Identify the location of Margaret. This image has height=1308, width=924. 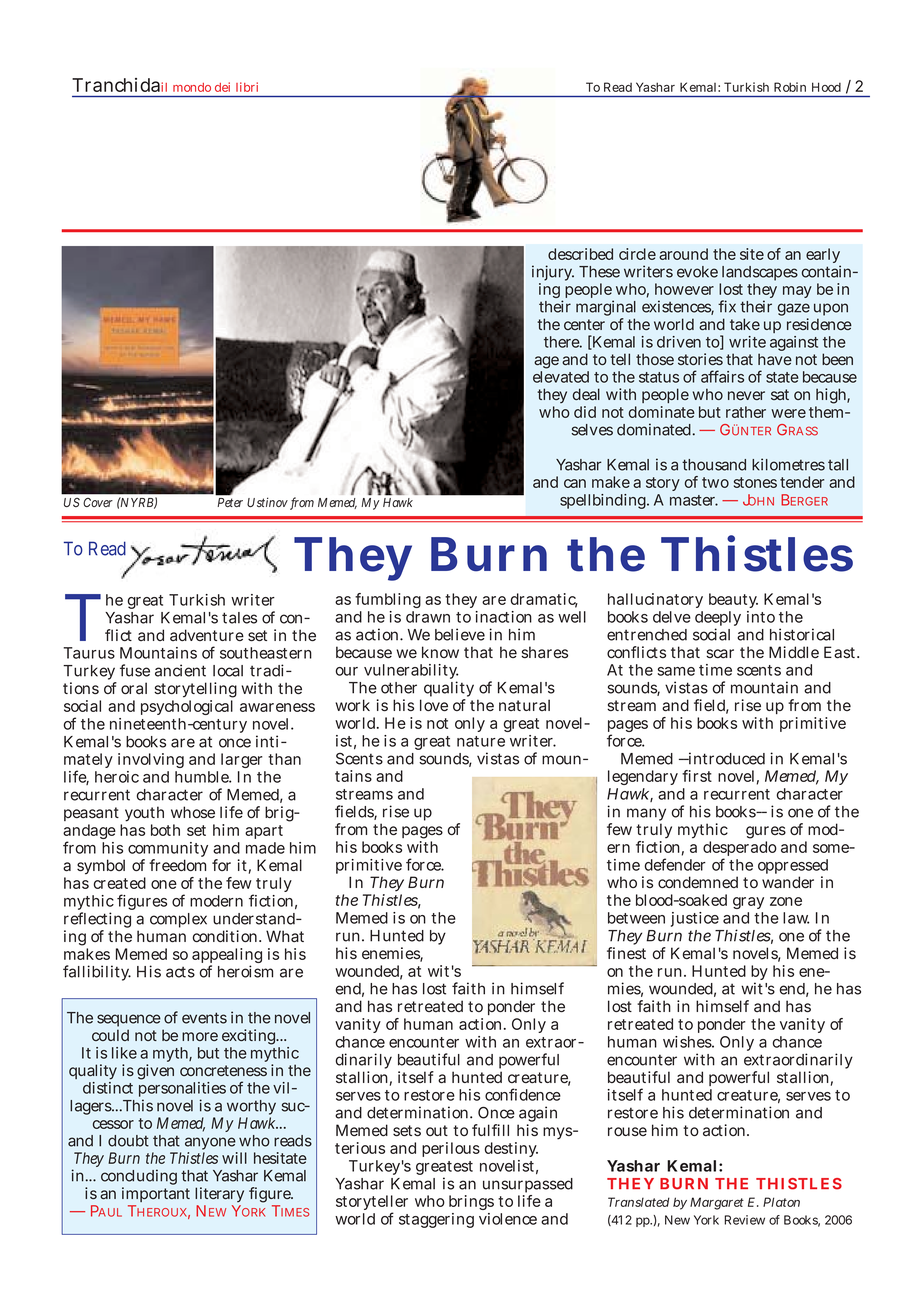
(717, 1203).
